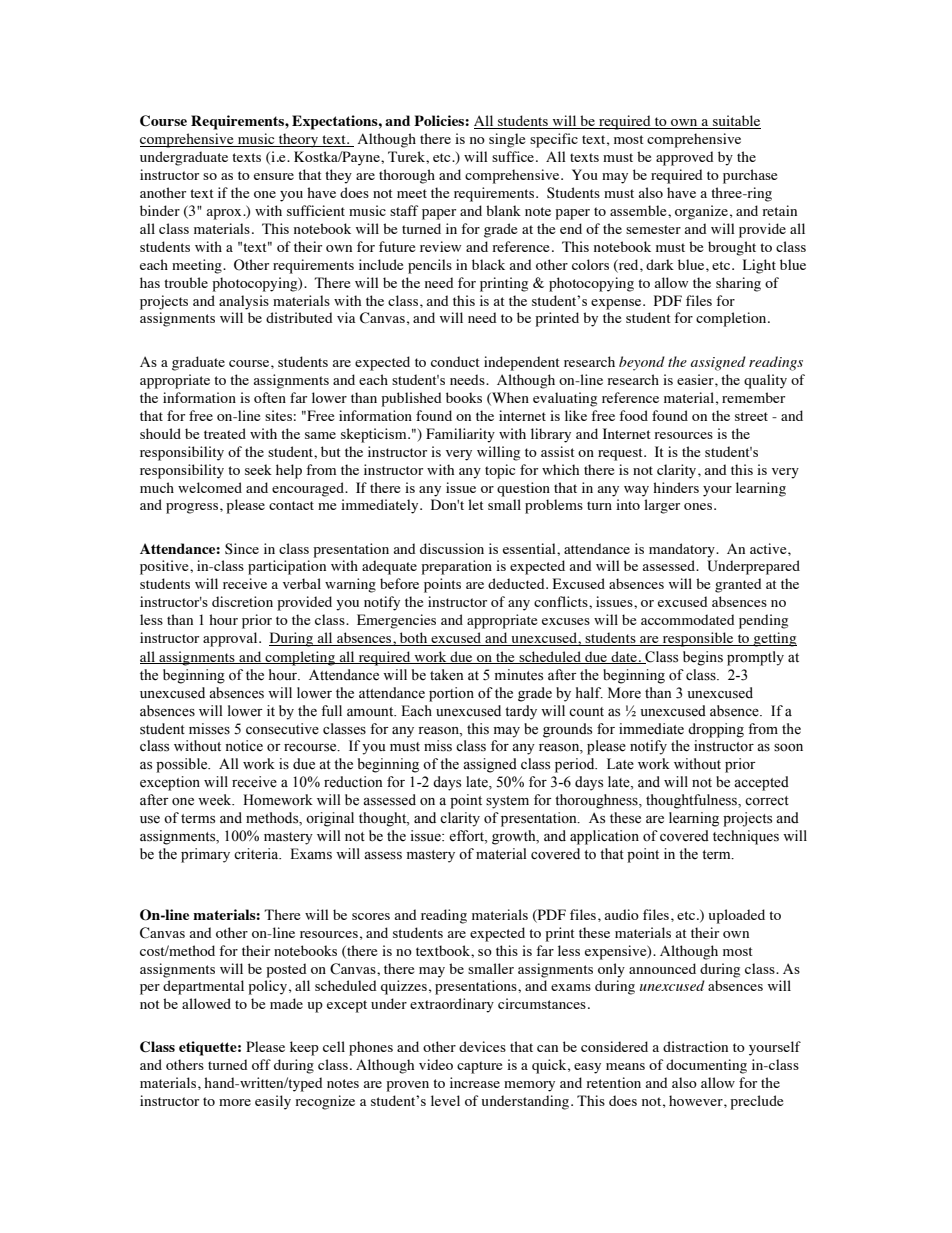 This screenshot has width=952, height=1233. Describe the element at coordinates (242, 601) in the screenshot. I see `discretion` at that location.
